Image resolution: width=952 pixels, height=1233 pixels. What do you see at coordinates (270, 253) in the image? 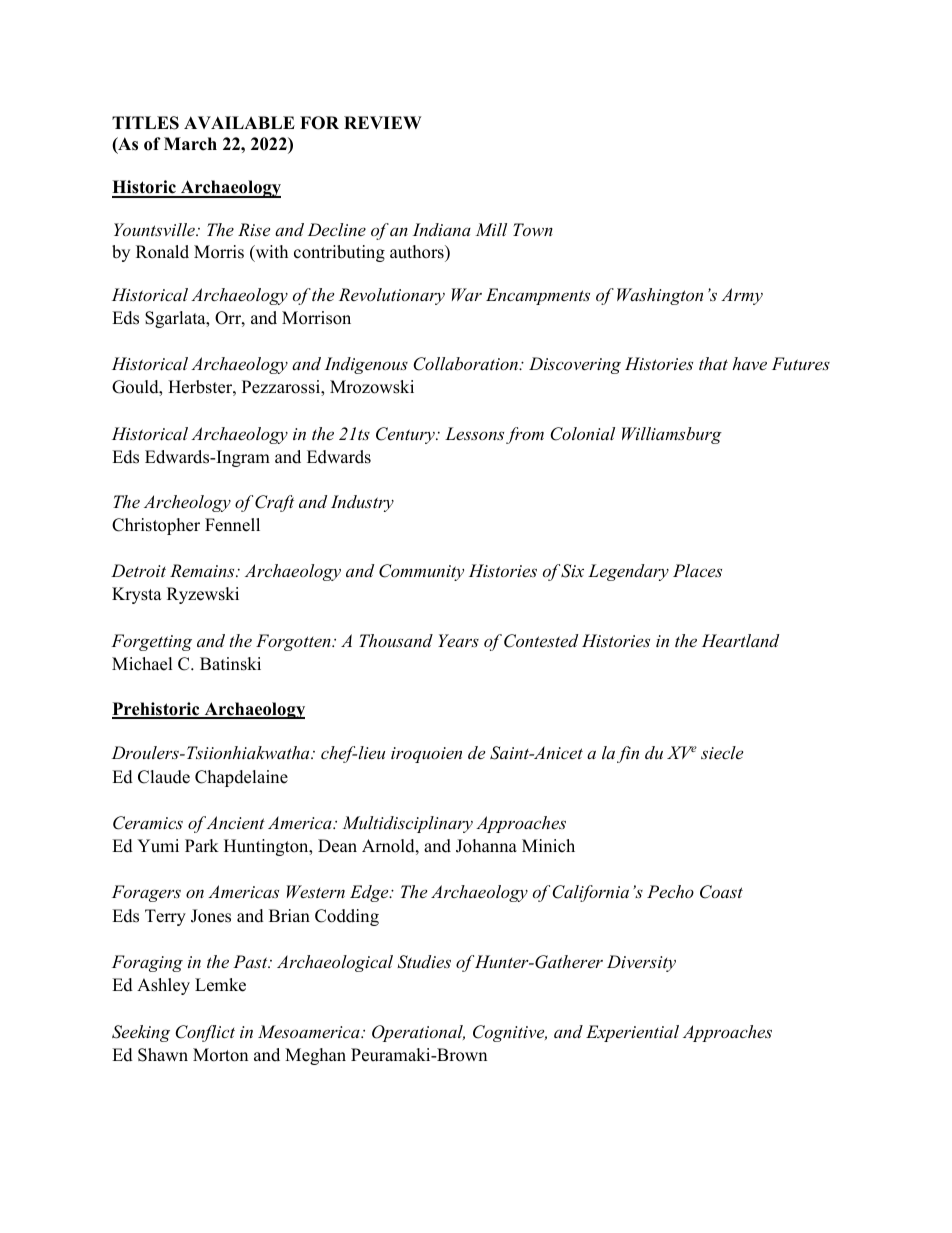
I see `with` at bounding box center [270, 253].
